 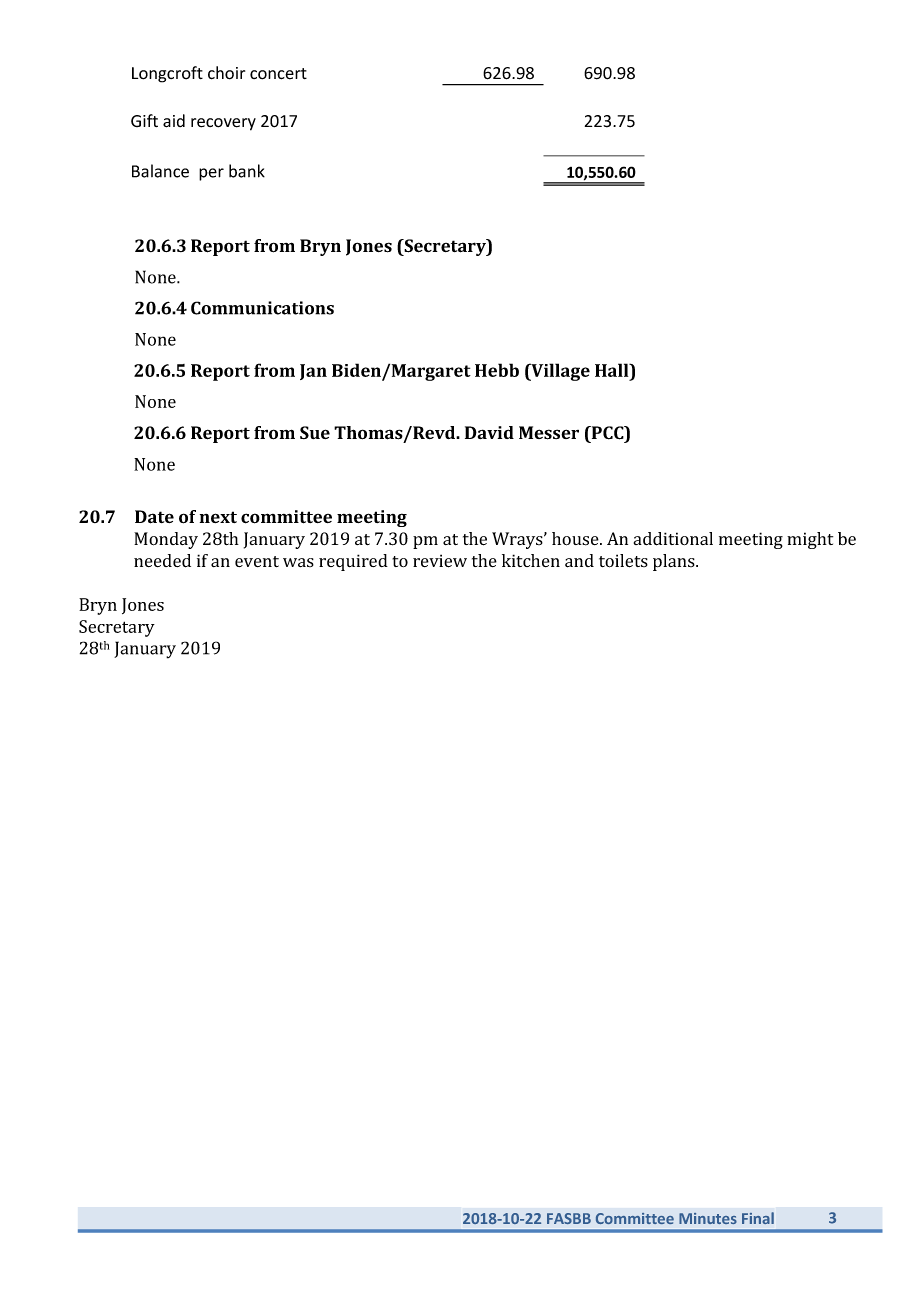 What do you see at coordinates (673, 539) in the screenshot?
I see `additional` at bounding box center [673, 539].
